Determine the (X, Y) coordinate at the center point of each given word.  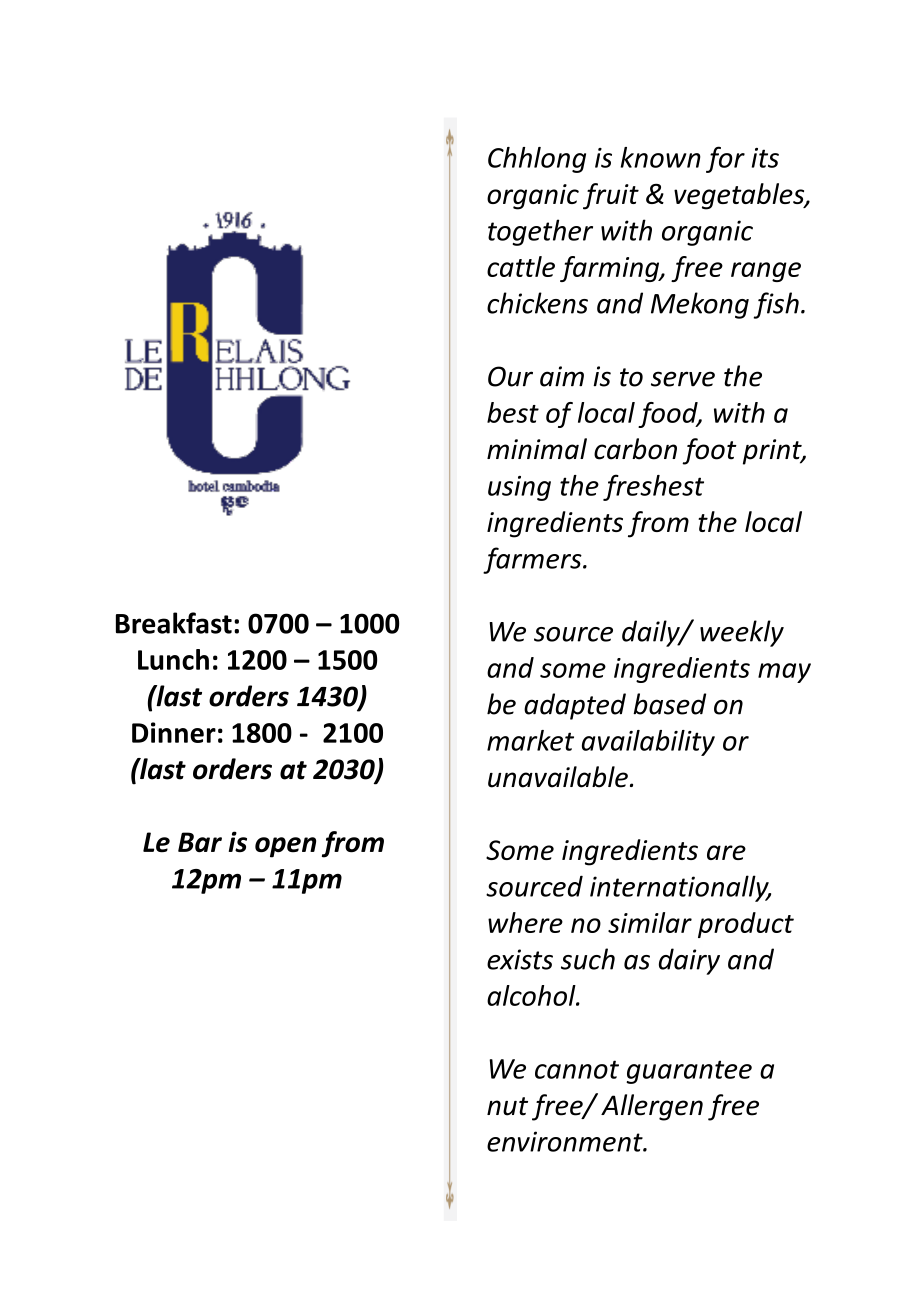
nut (507, 1106)
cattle (521, 266)
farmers (533, 560)
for (725, 159)
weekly (742, 633)
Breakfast (174, 623)
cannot (577, 1069)
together (540, 232)
